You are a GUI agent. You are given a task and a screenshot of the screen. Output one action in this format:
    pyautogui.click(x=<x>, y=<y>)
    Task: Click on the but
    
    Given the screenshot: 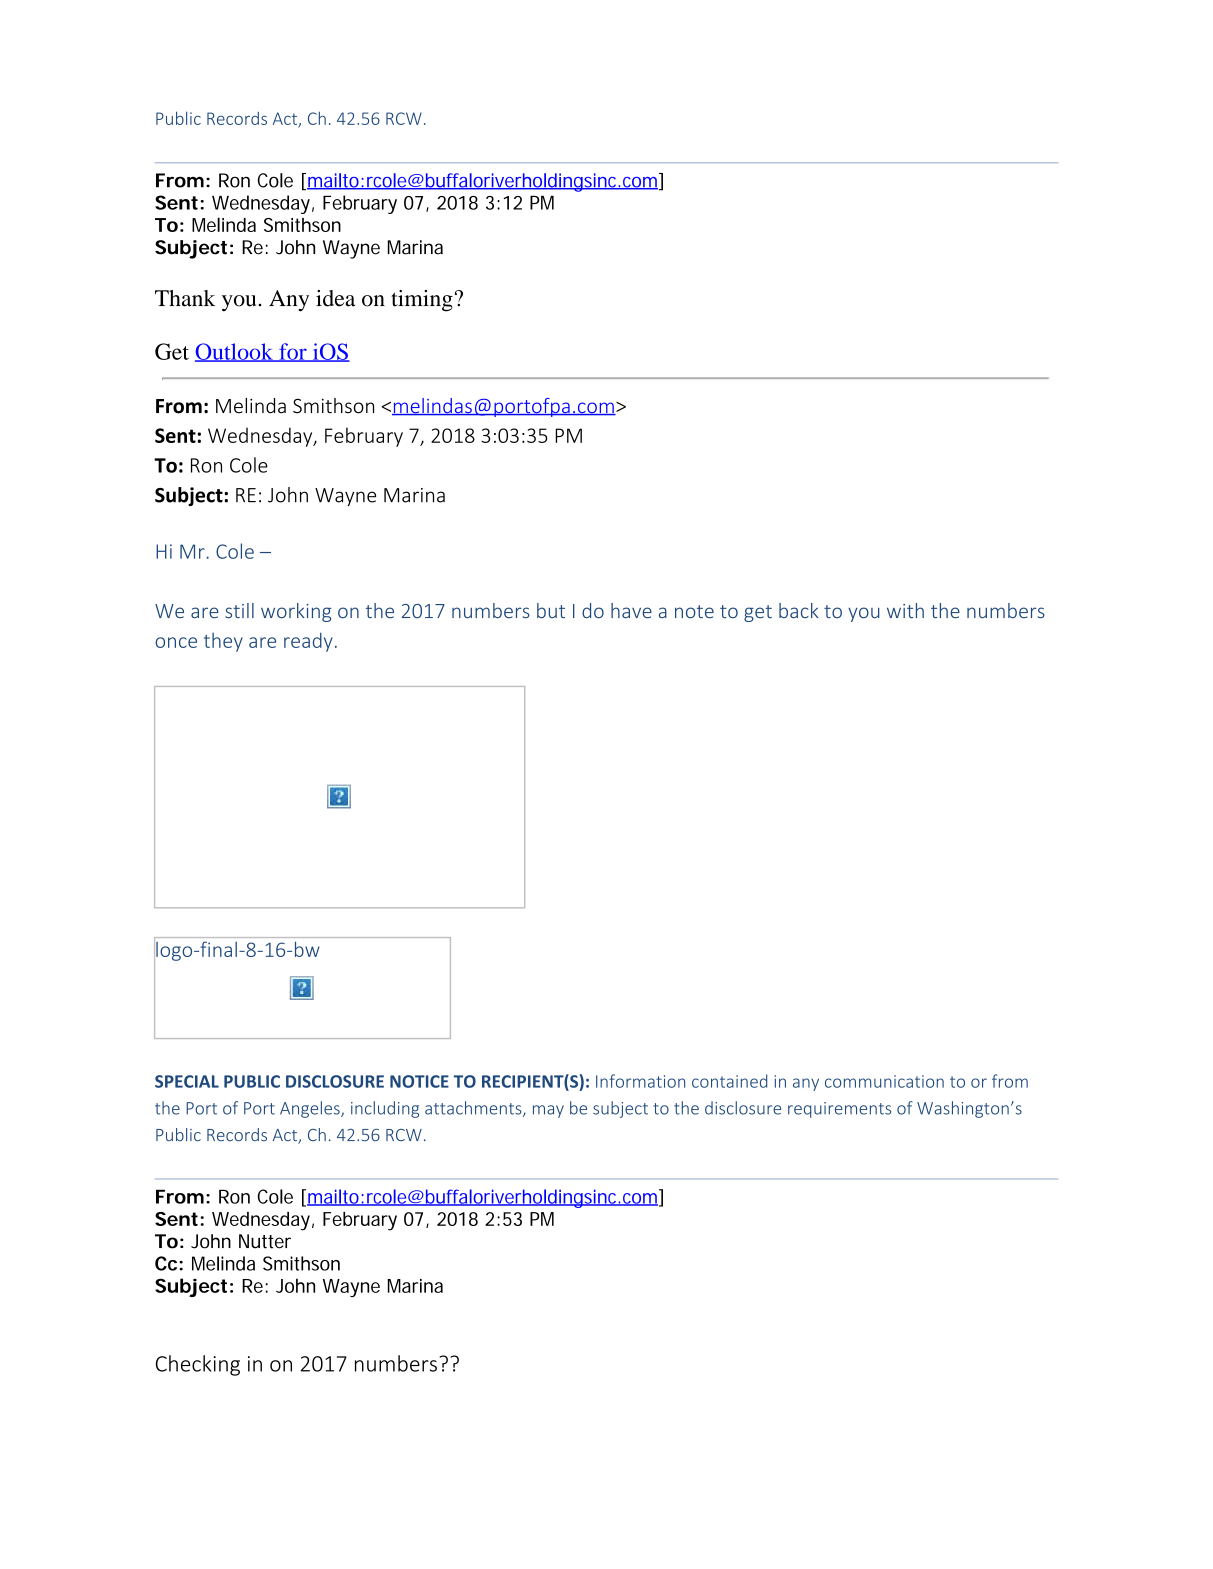 What is the action you would take?
    pyautogui.click(x=551, y=610)
